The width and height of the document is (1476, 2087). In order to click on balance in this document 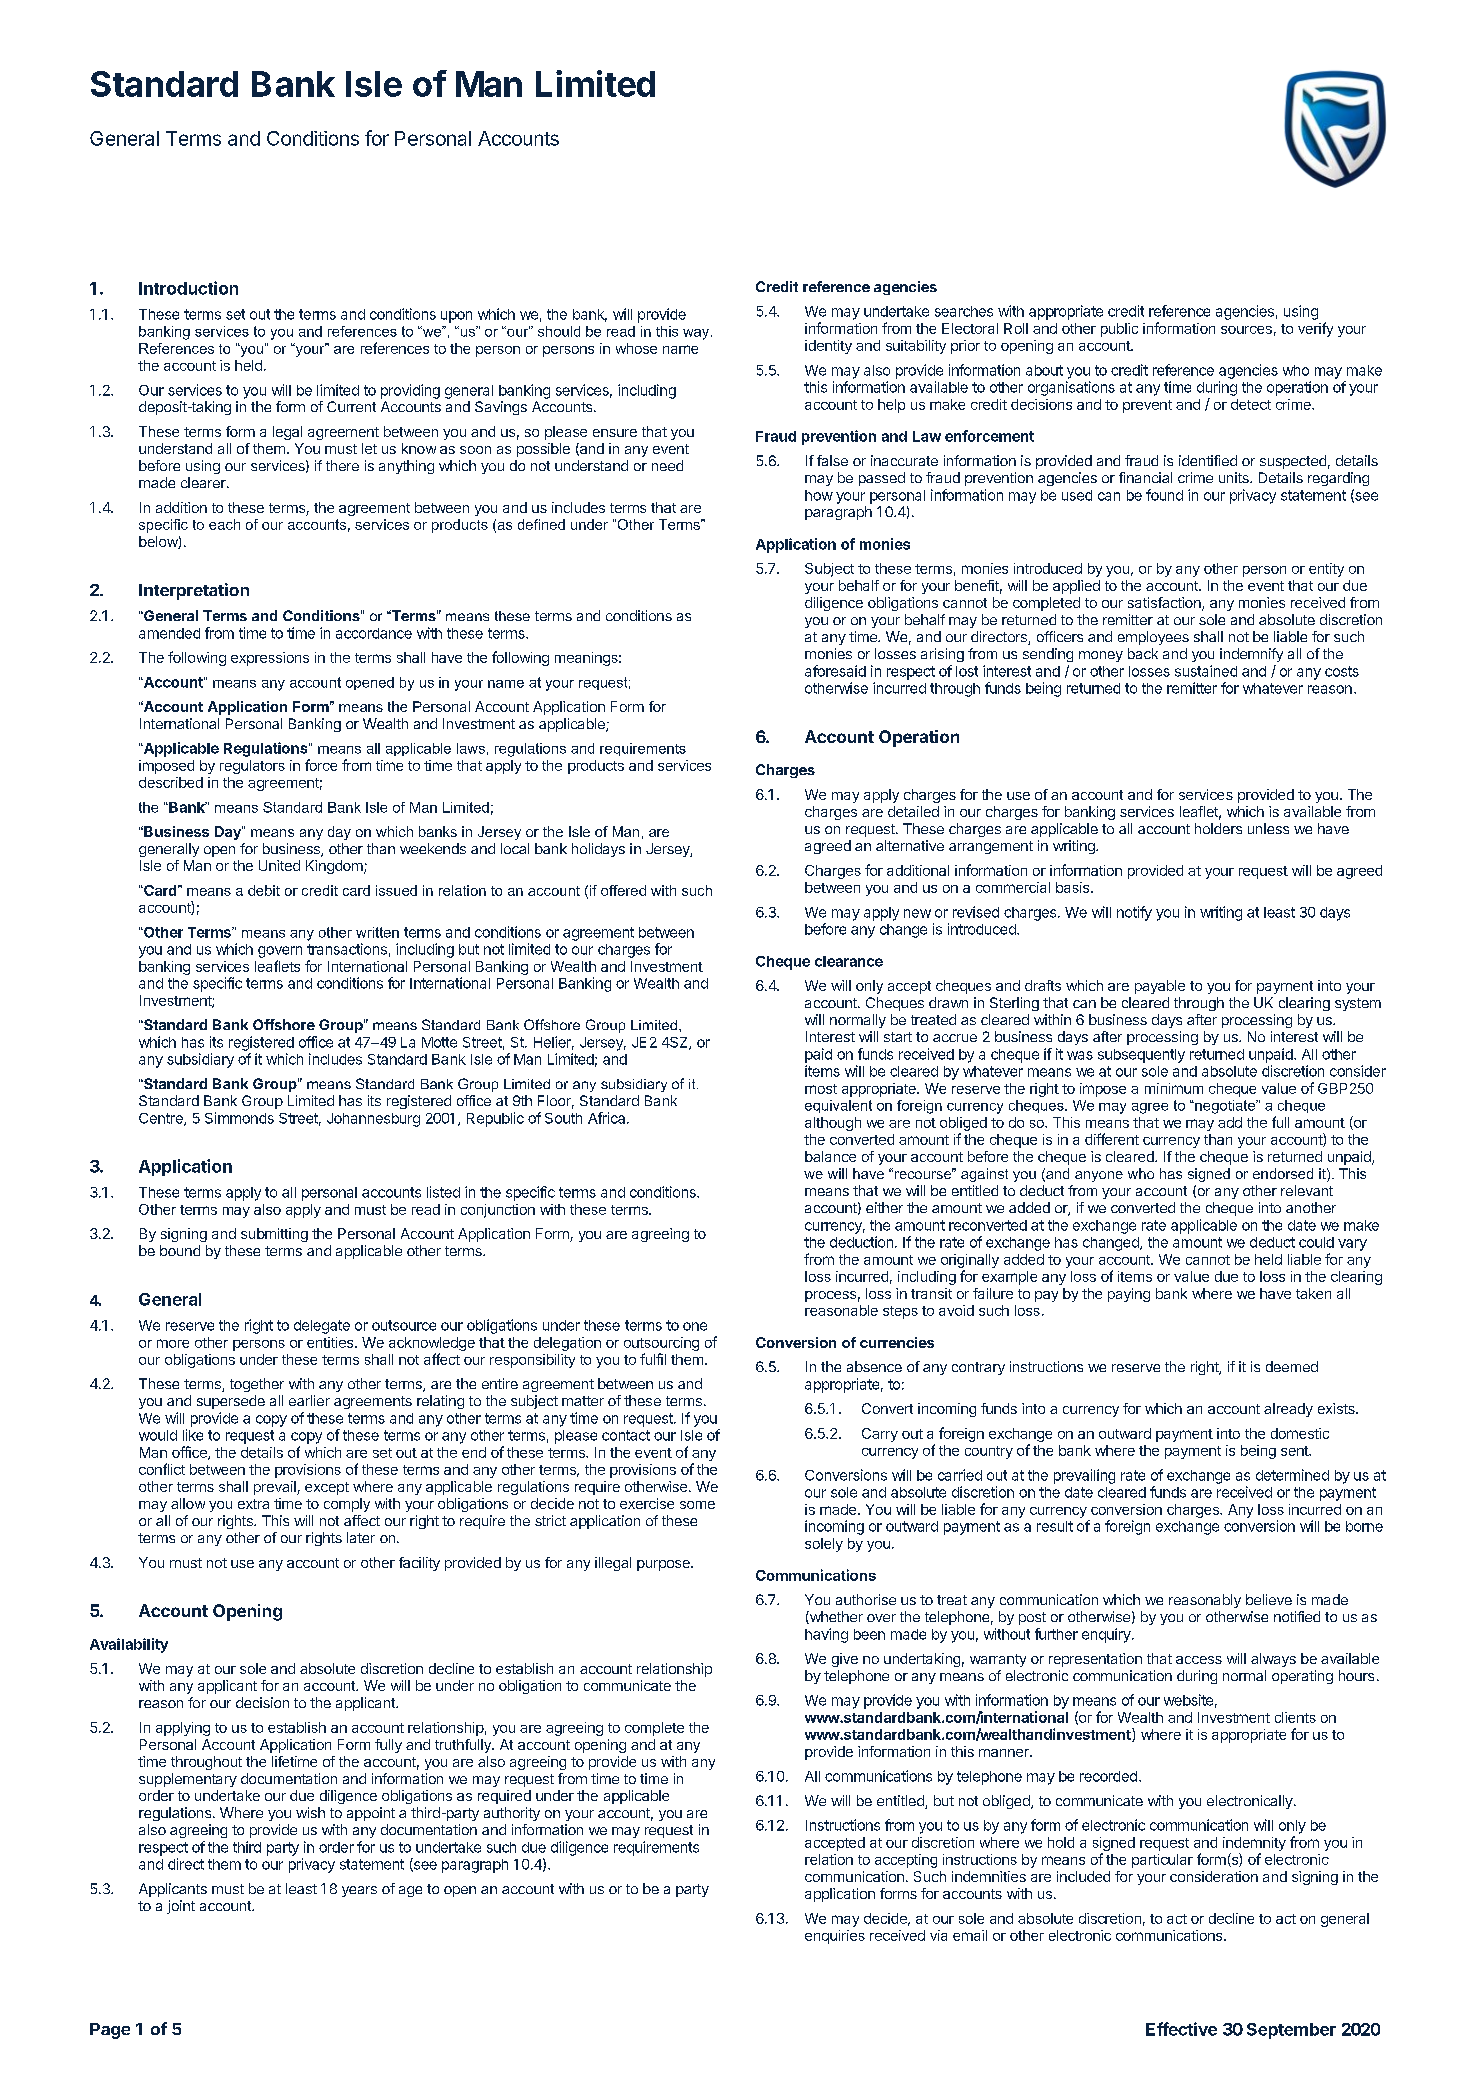, I will do `click(830, 1156)`.
